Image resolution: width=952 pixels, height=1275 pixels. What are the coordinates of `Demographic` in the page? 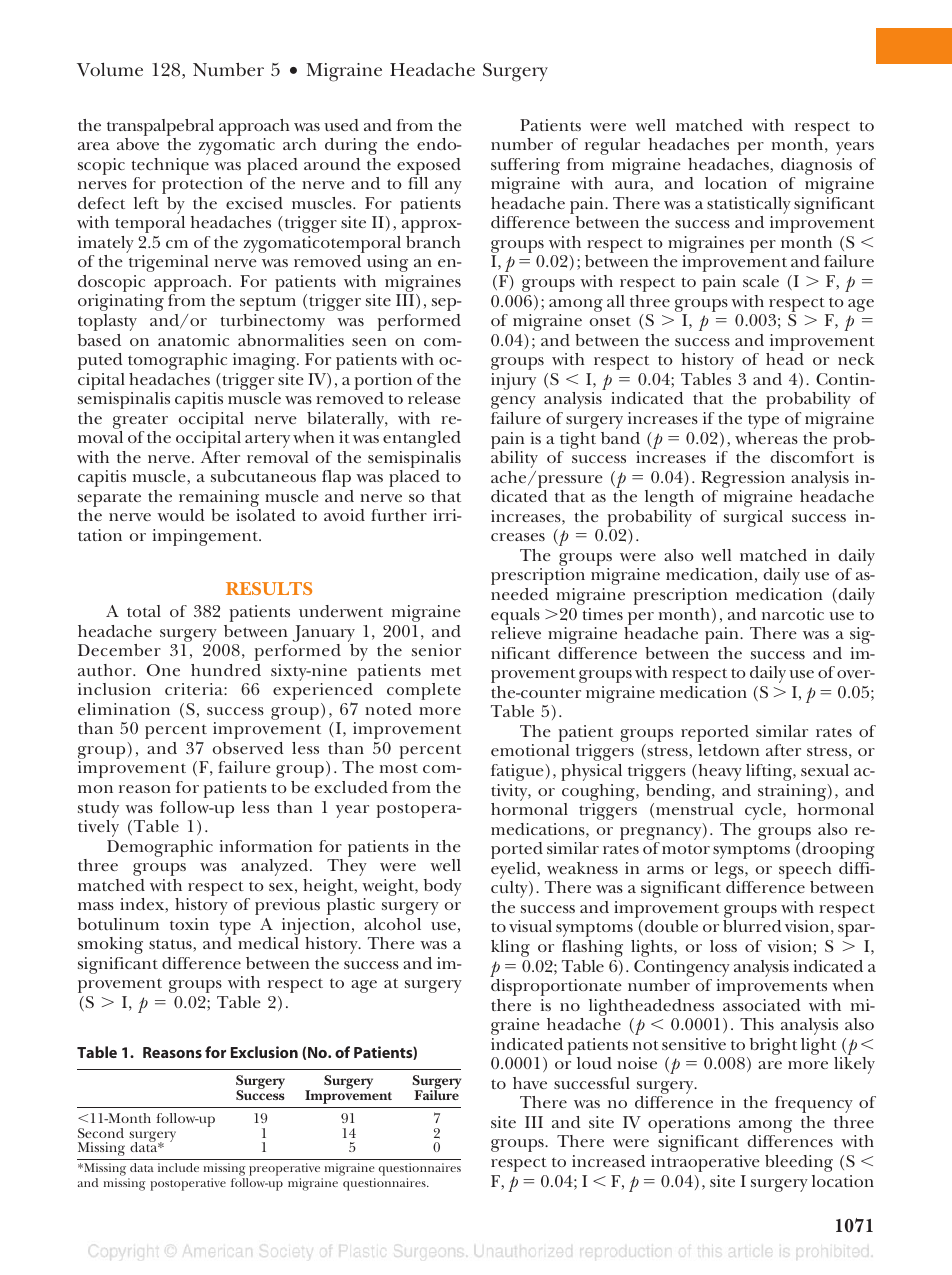 It's located at (160, 848).
